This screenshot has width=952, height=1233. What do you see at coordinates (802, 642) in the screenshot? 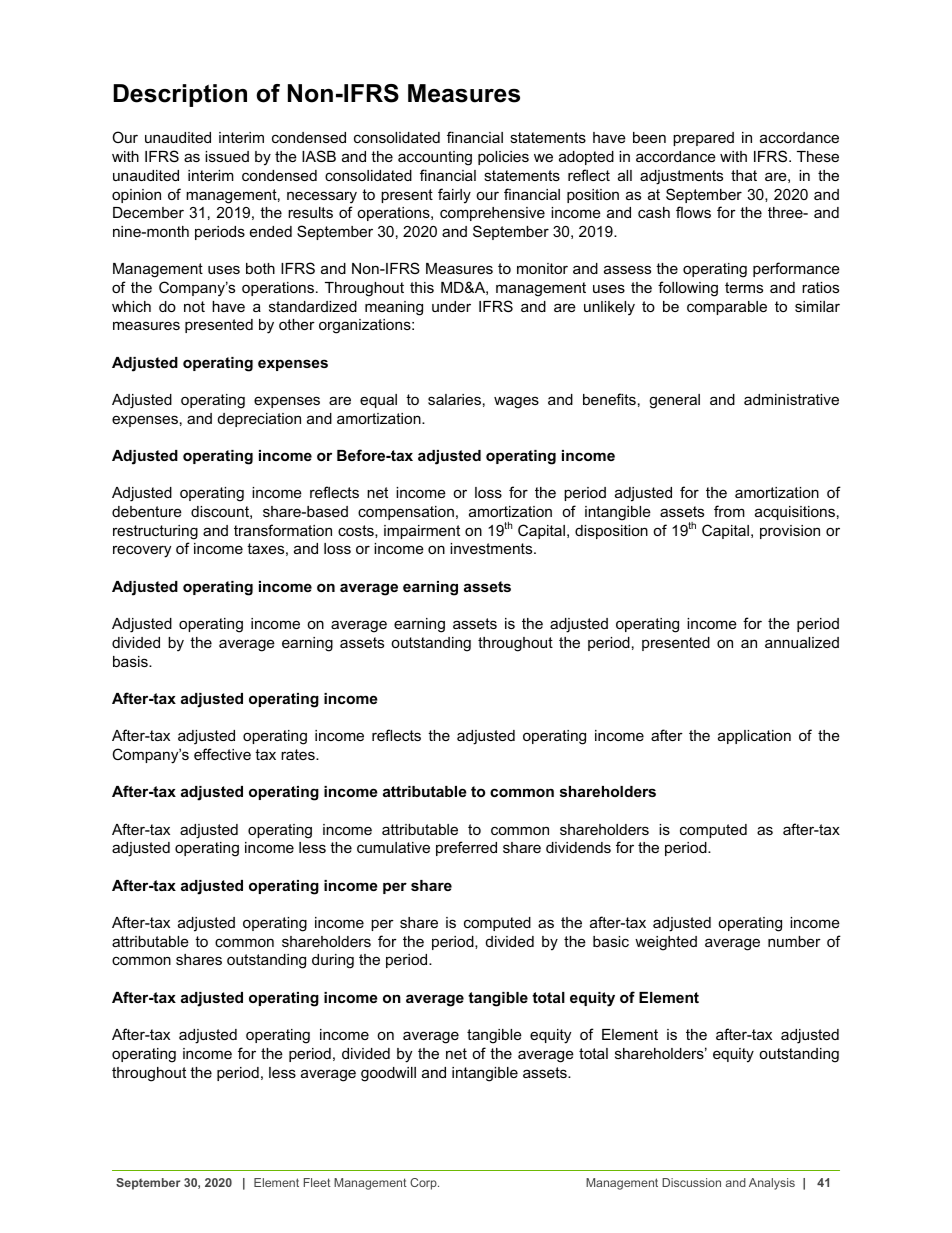
I see `annualized` at bounding box center [802, 642].
